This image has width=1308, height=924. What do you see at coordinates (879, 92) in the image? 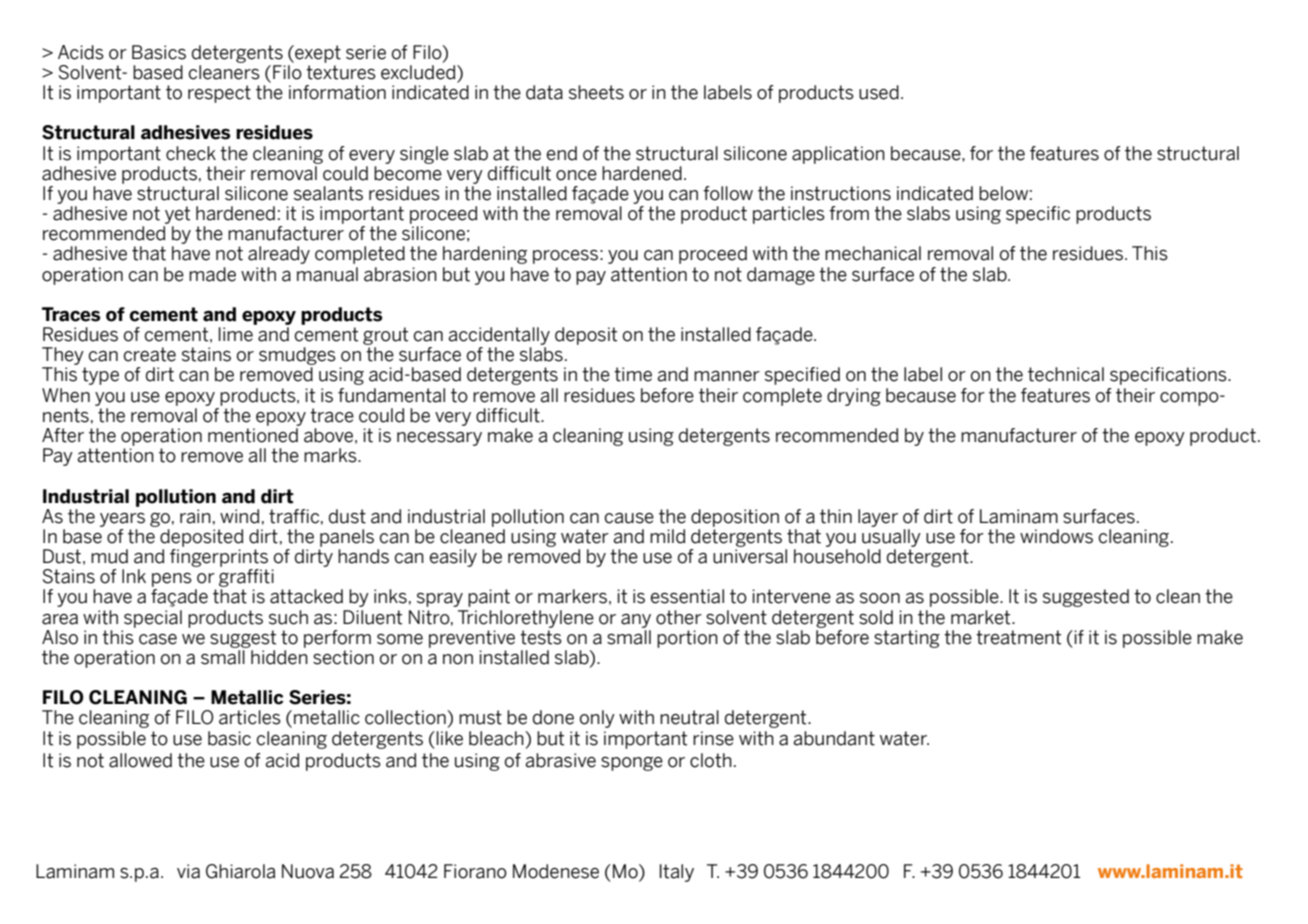
I see `used` at bounding box center [879, 92].
